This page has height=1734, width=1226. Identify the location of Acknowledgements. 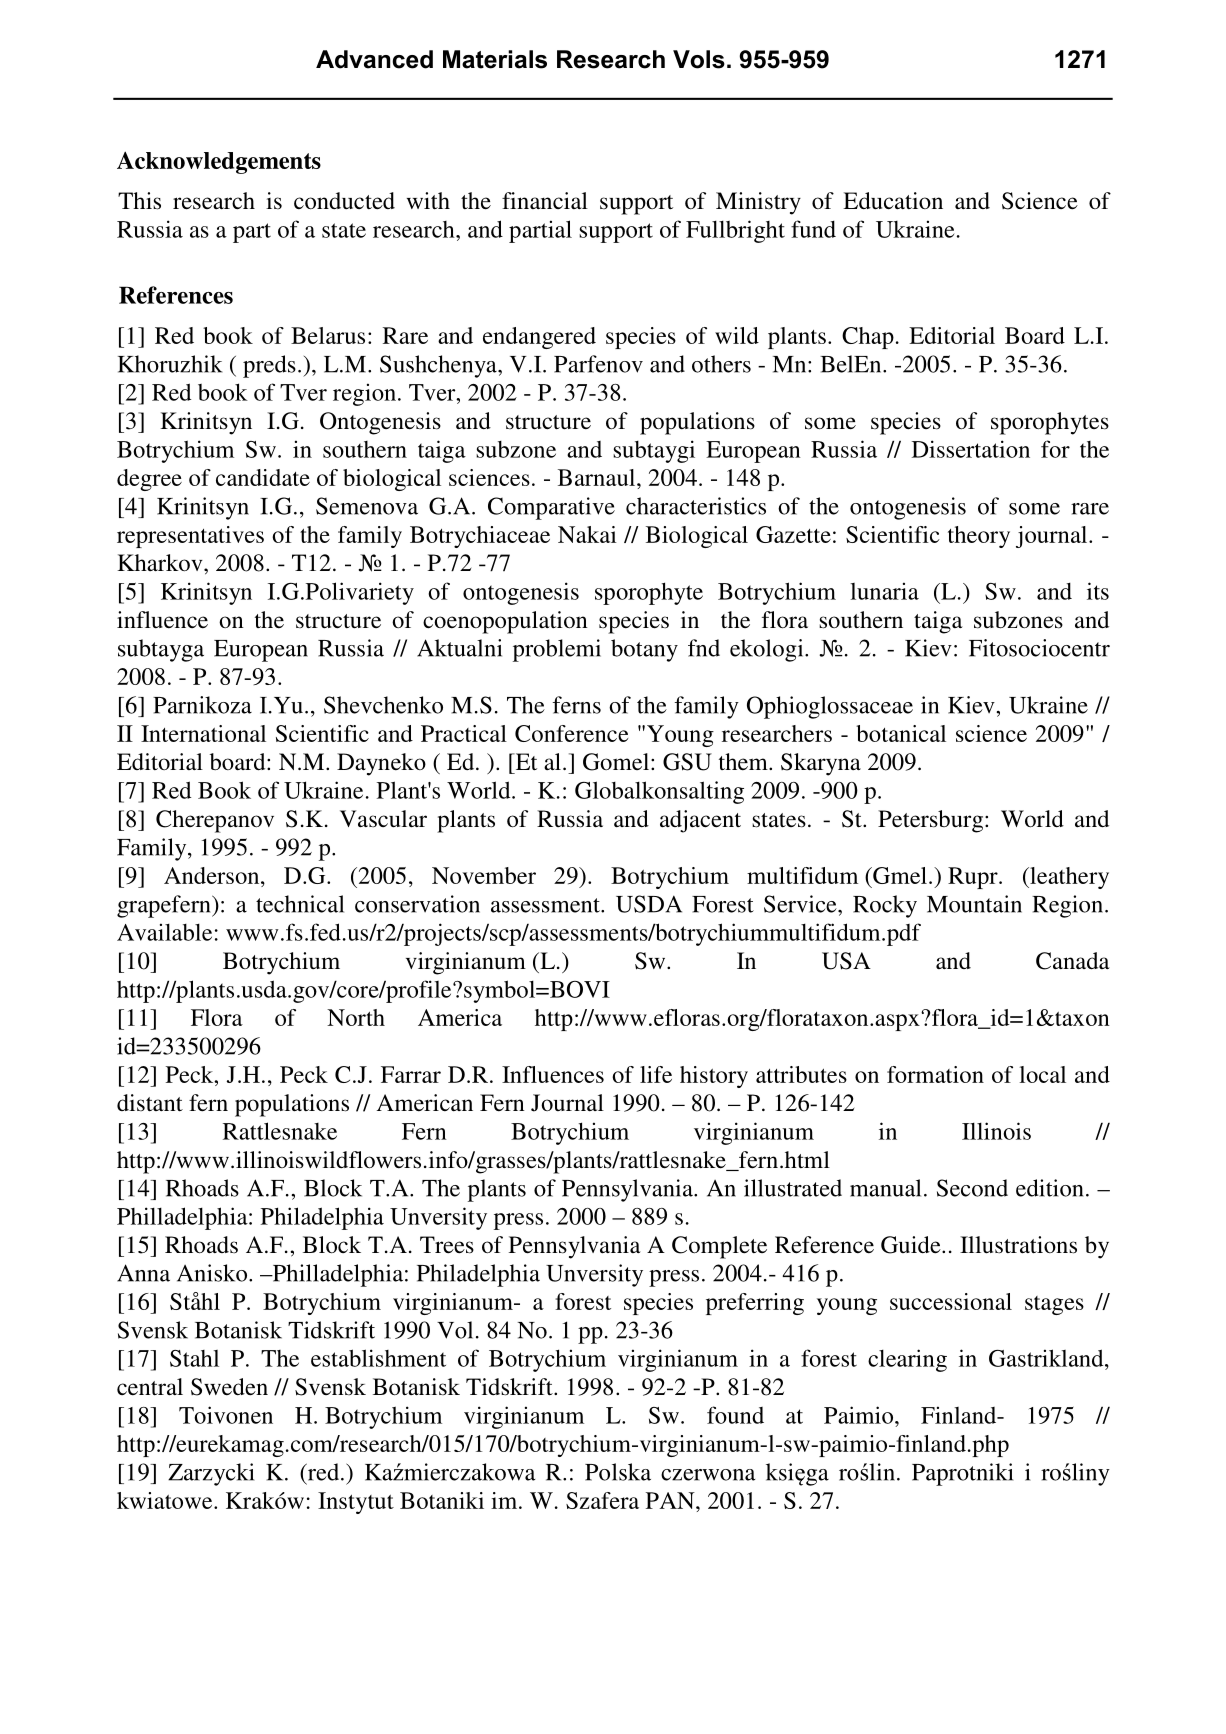
(219, 162).
